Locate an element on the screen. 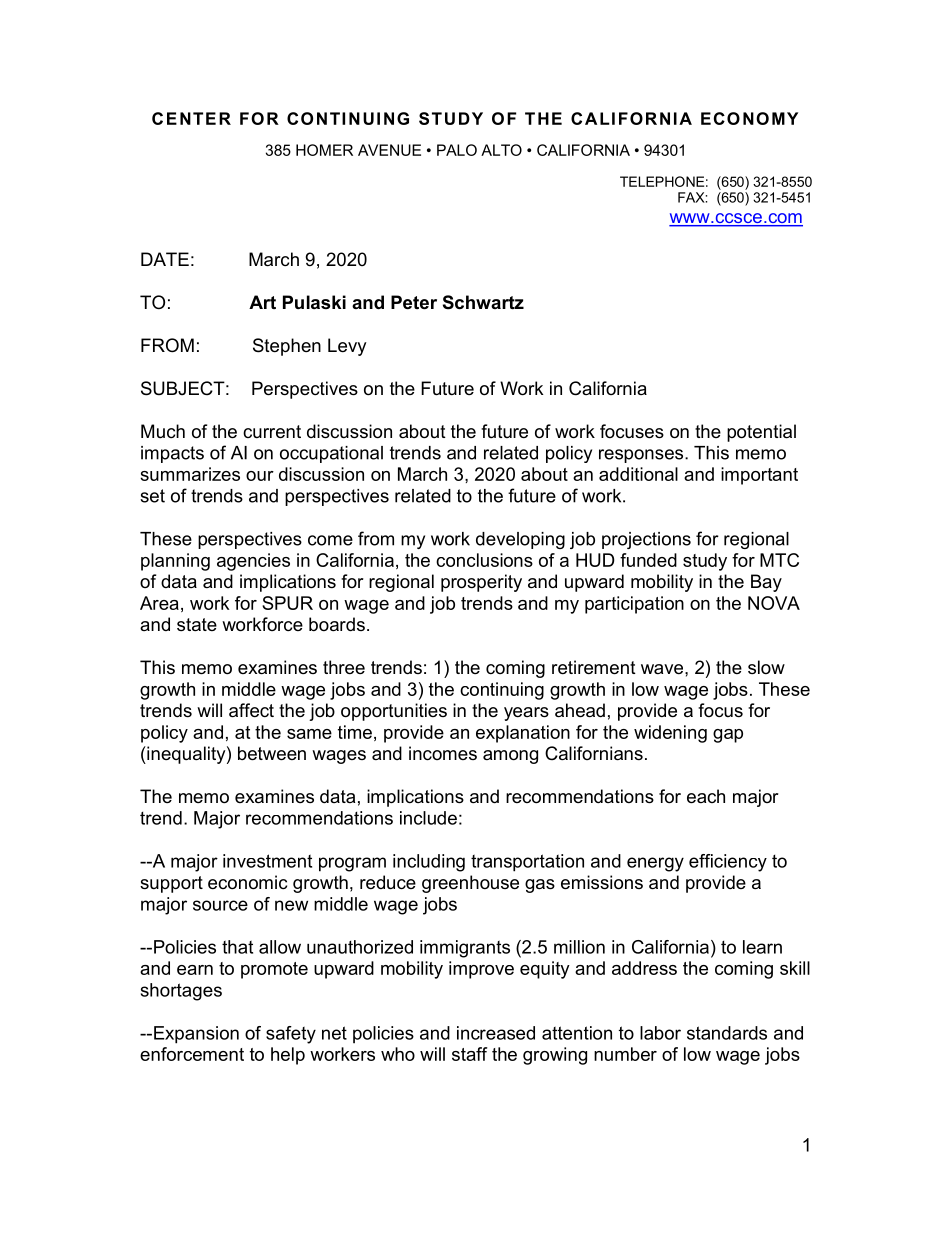 The image size is (952, 1233). PALO is located at coordinates (457, 150).
